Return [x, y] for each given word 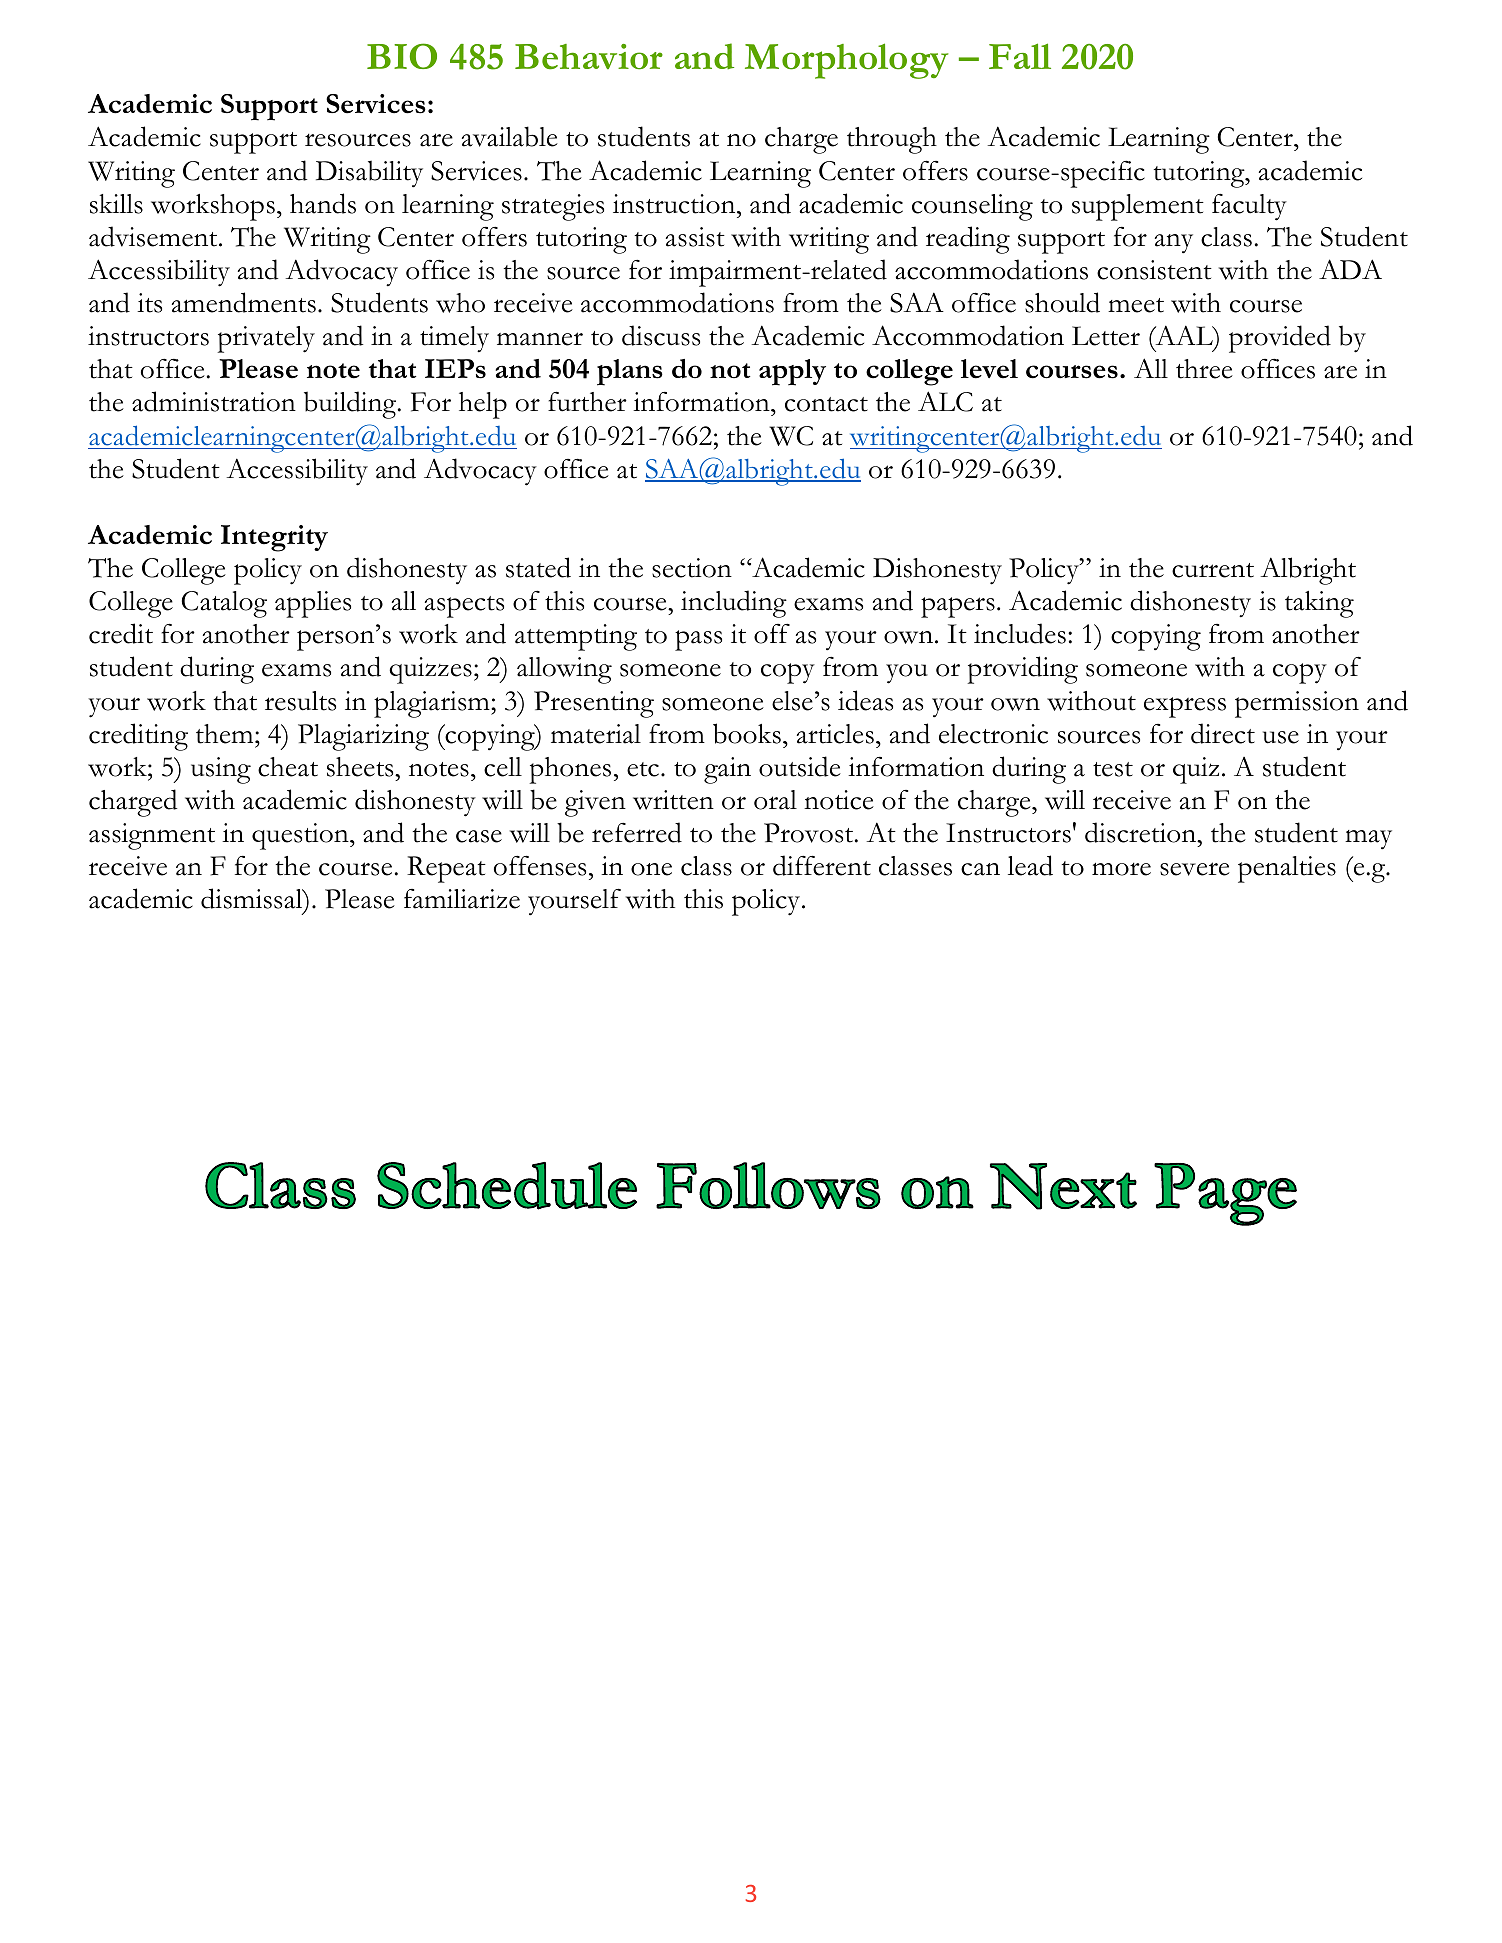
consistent [1154, 270]
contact [826, 404]
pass [698, 640]
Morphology [846, 61]
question [301, 836]
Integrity [274, 538]
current [1213, 570]
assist [695, 237]
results [300, 701]
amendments [244, 302]
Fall [1020, 56]
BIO [402, 56]
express [1185, 707]
